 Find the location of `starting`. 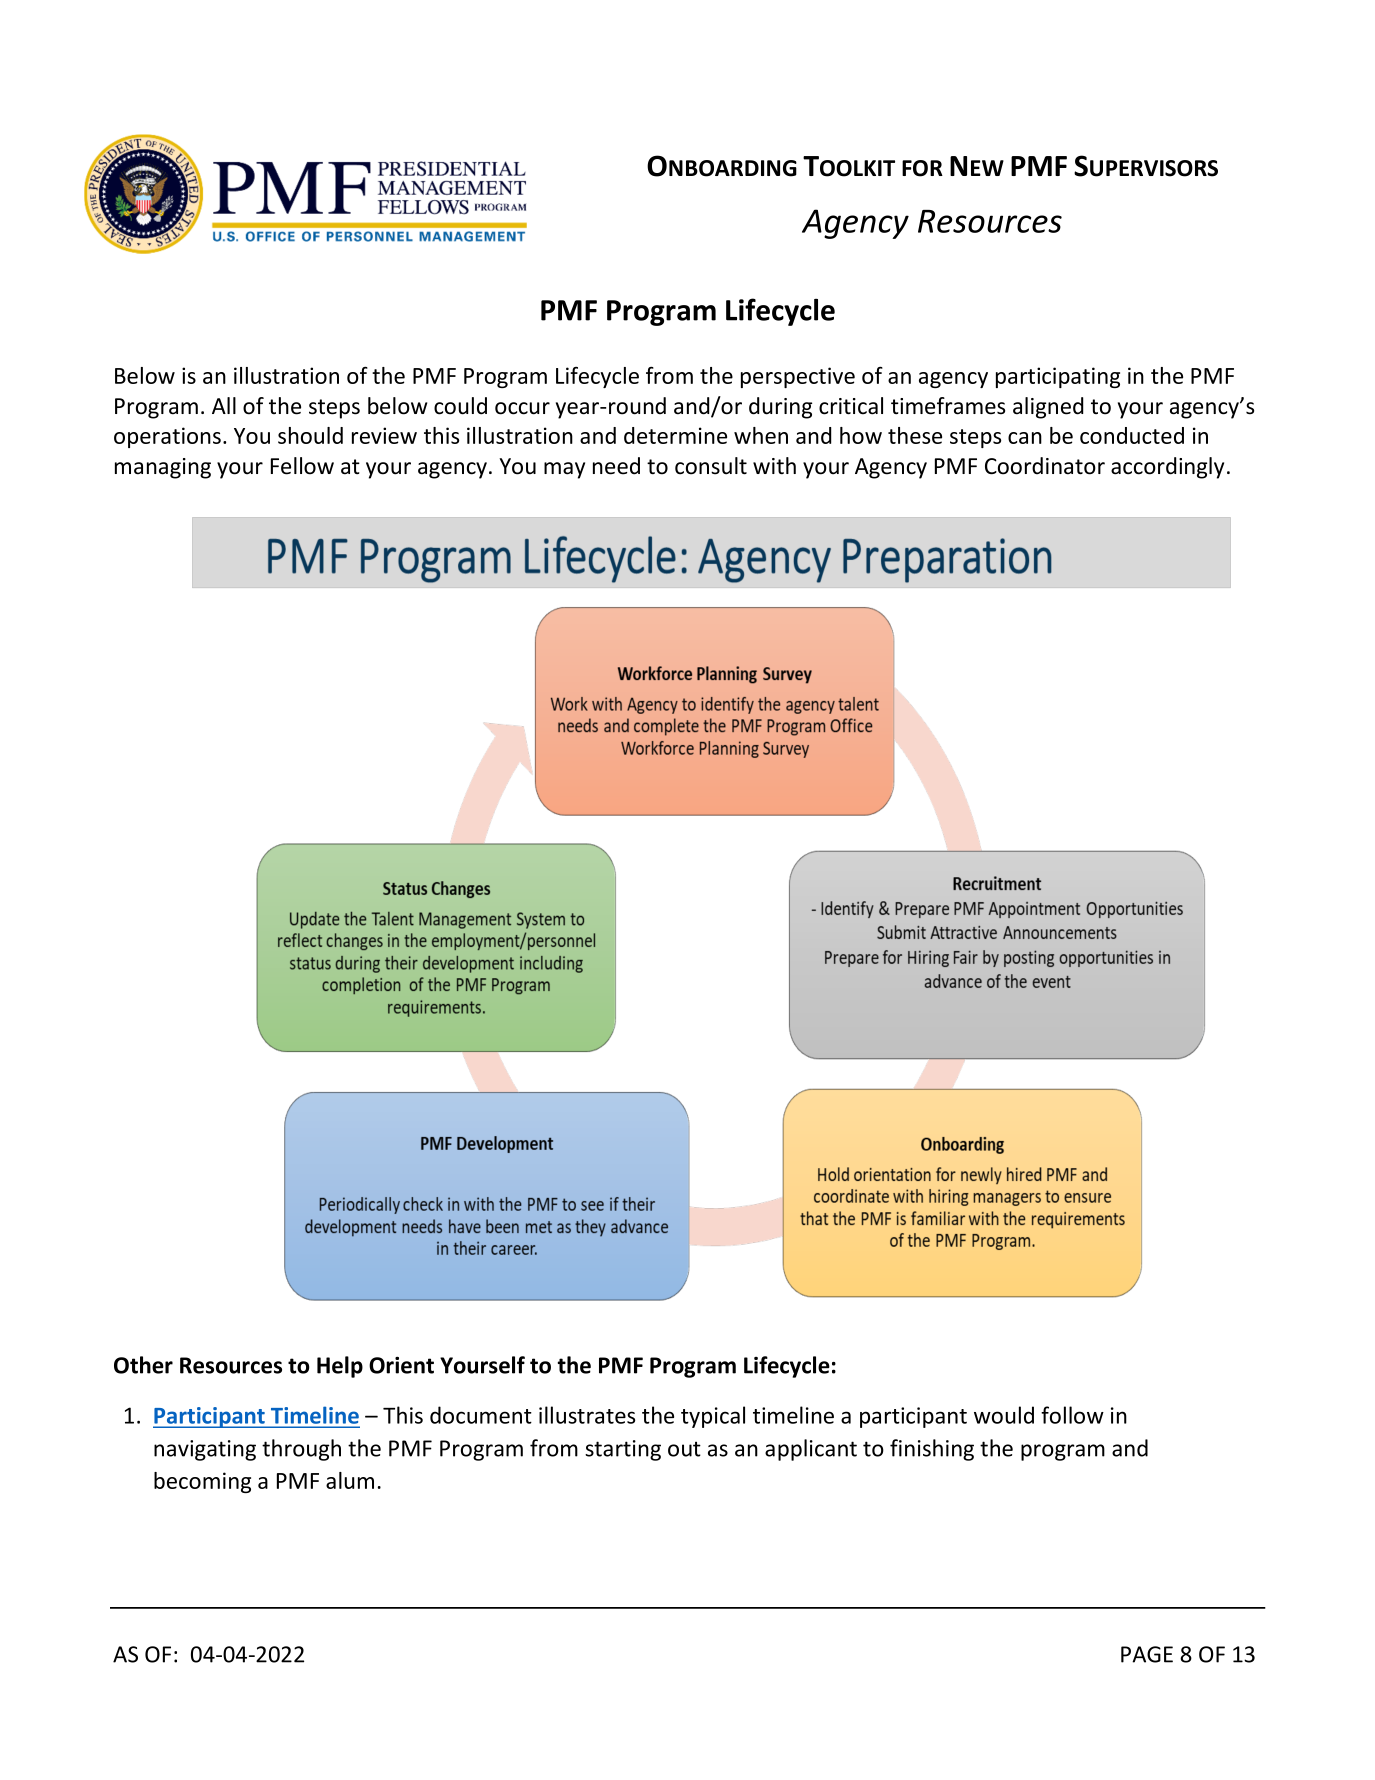

starting is located at coordinates (623, 1450).
